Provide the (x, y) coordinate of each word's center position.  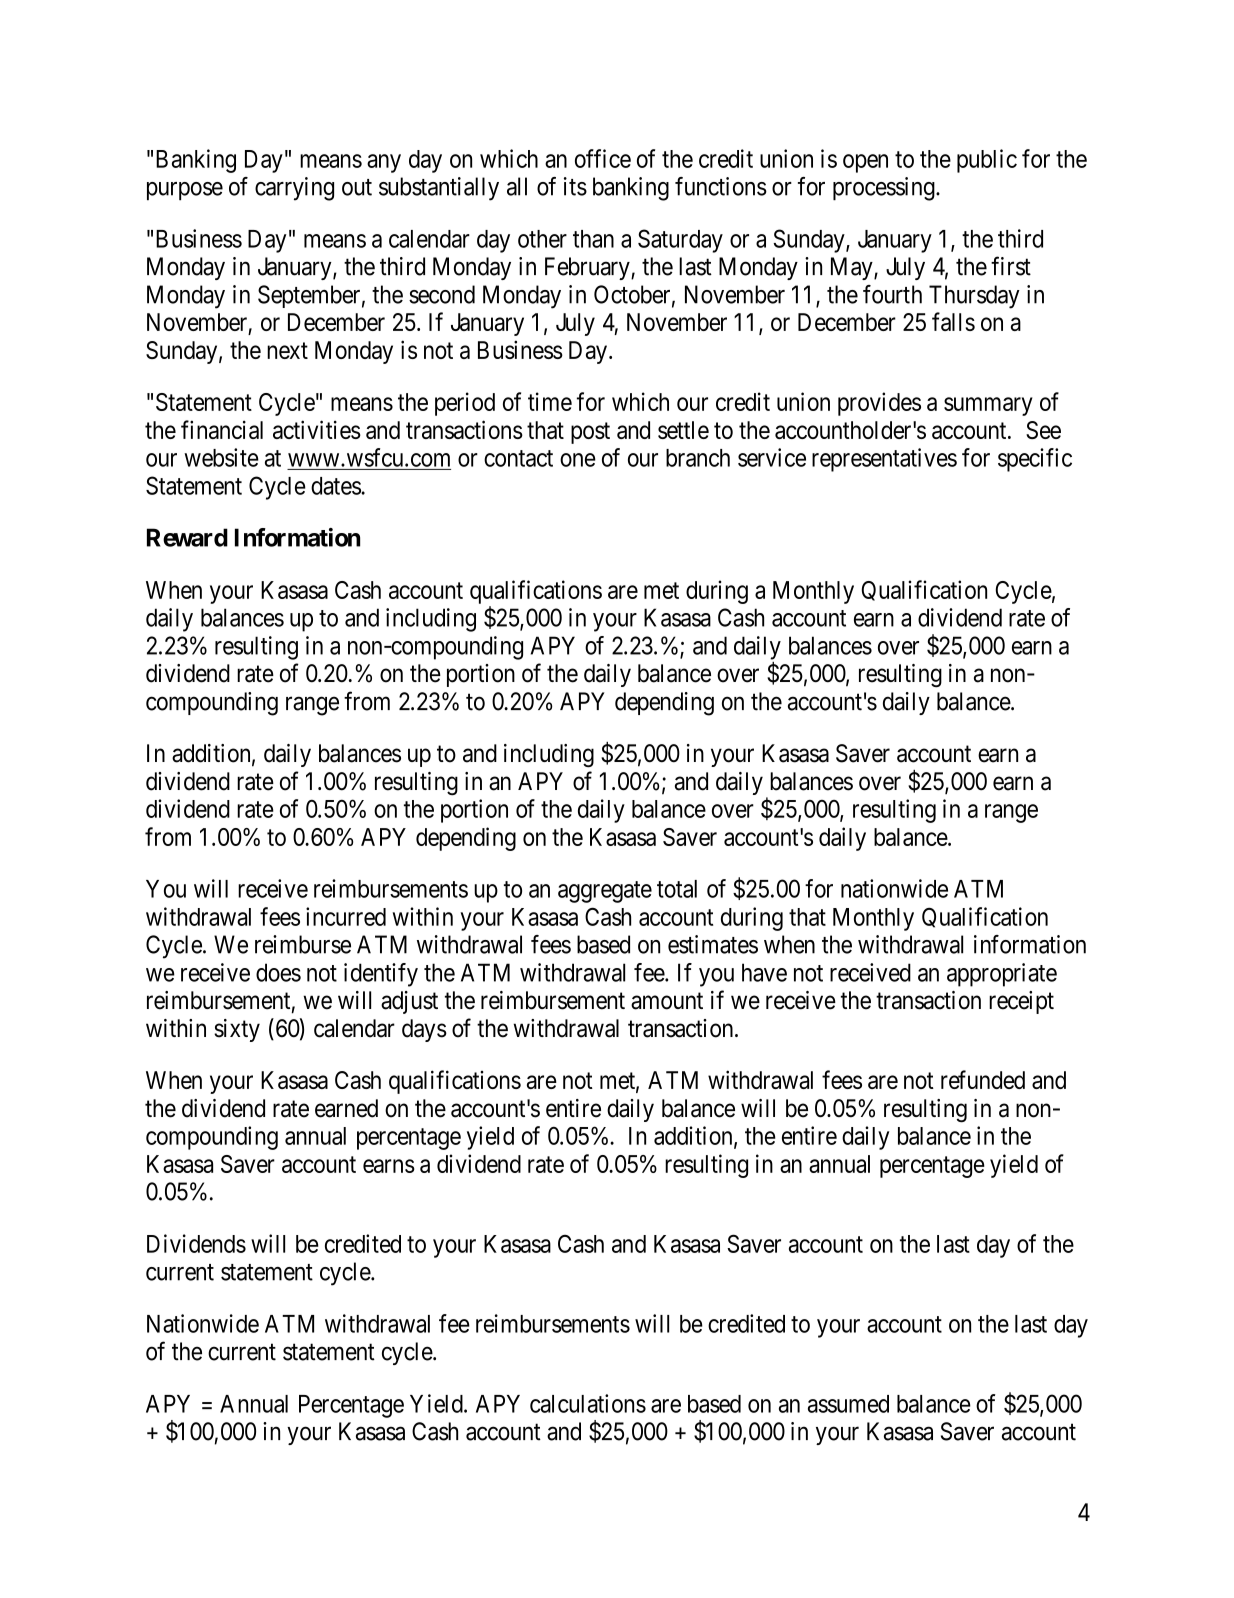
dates (336, 486)
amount (667, 1001)
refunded (983, 1079)
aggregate (605, 892)
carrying (294, 189)
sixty (237, 1030)
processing (885, 189)
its (575, 186)
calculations (588, 1403)
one (578, 460)
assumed (848, 1404)
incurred (346, 916)
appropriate (1002, 975)
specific (1035, 460)
